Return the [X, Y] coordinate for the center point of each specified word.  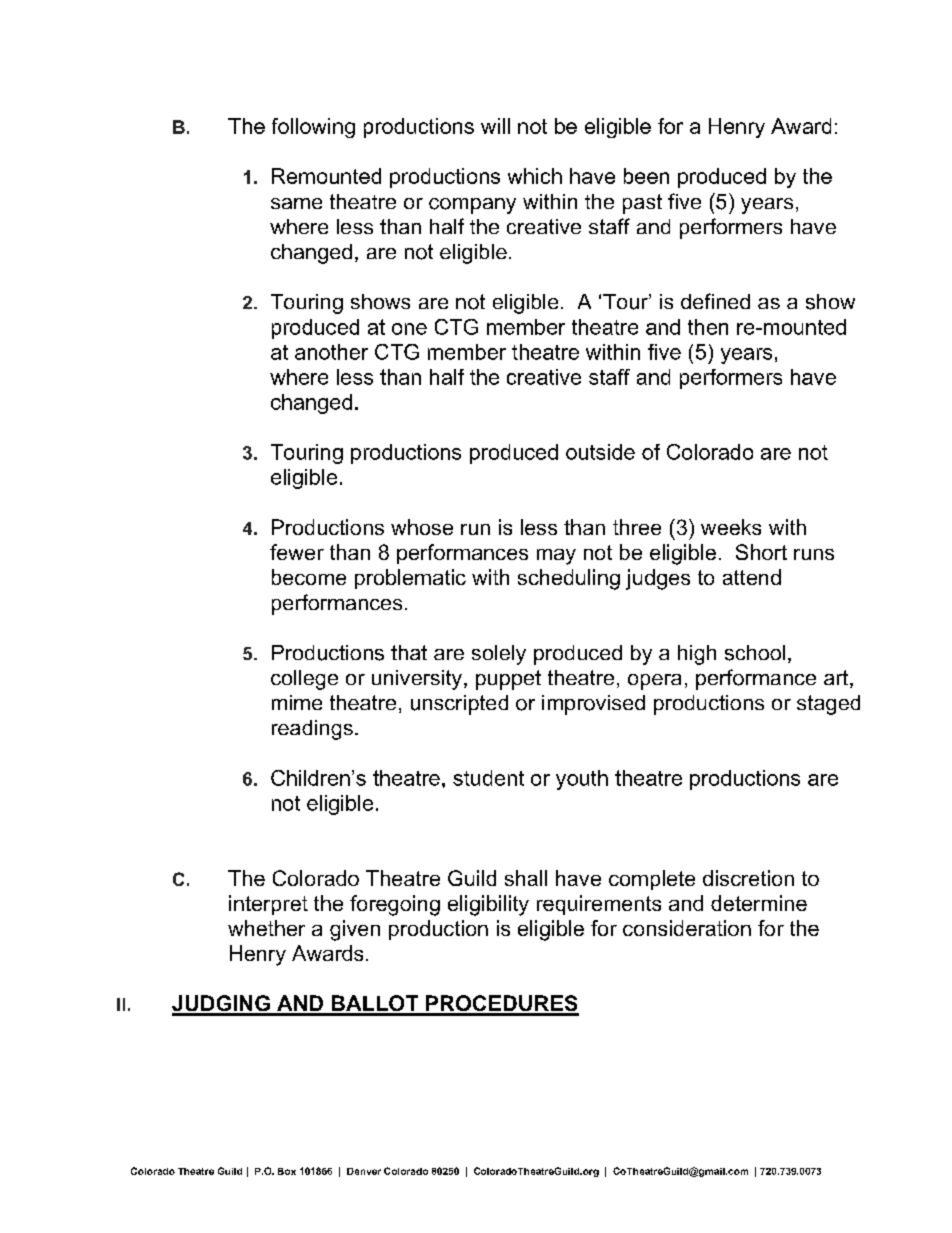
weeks [731, 527]
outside [600, 452]
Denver [364, 1171]
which [535, 176]
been [646, 176]
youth [582, 780]
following [313, 128]
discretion [748, 878]
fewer [297, 552]
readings [312, 730]
